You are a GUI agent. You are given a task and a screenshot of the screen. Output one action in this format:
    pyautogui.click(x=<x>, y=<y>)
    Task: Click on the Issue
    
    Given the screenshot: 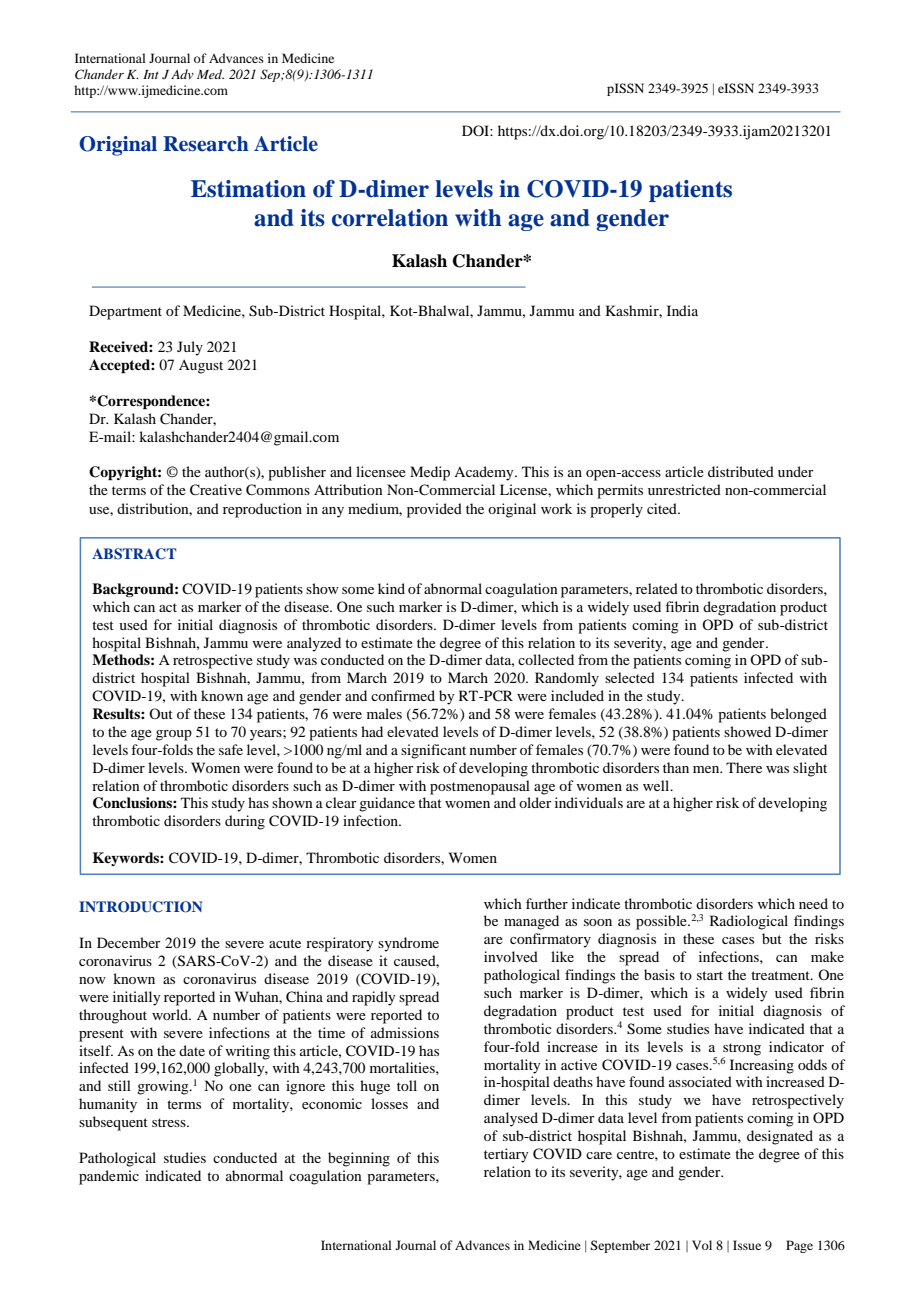 What is the action you would take?
    pyautogui.click(x=747, y=1245)
